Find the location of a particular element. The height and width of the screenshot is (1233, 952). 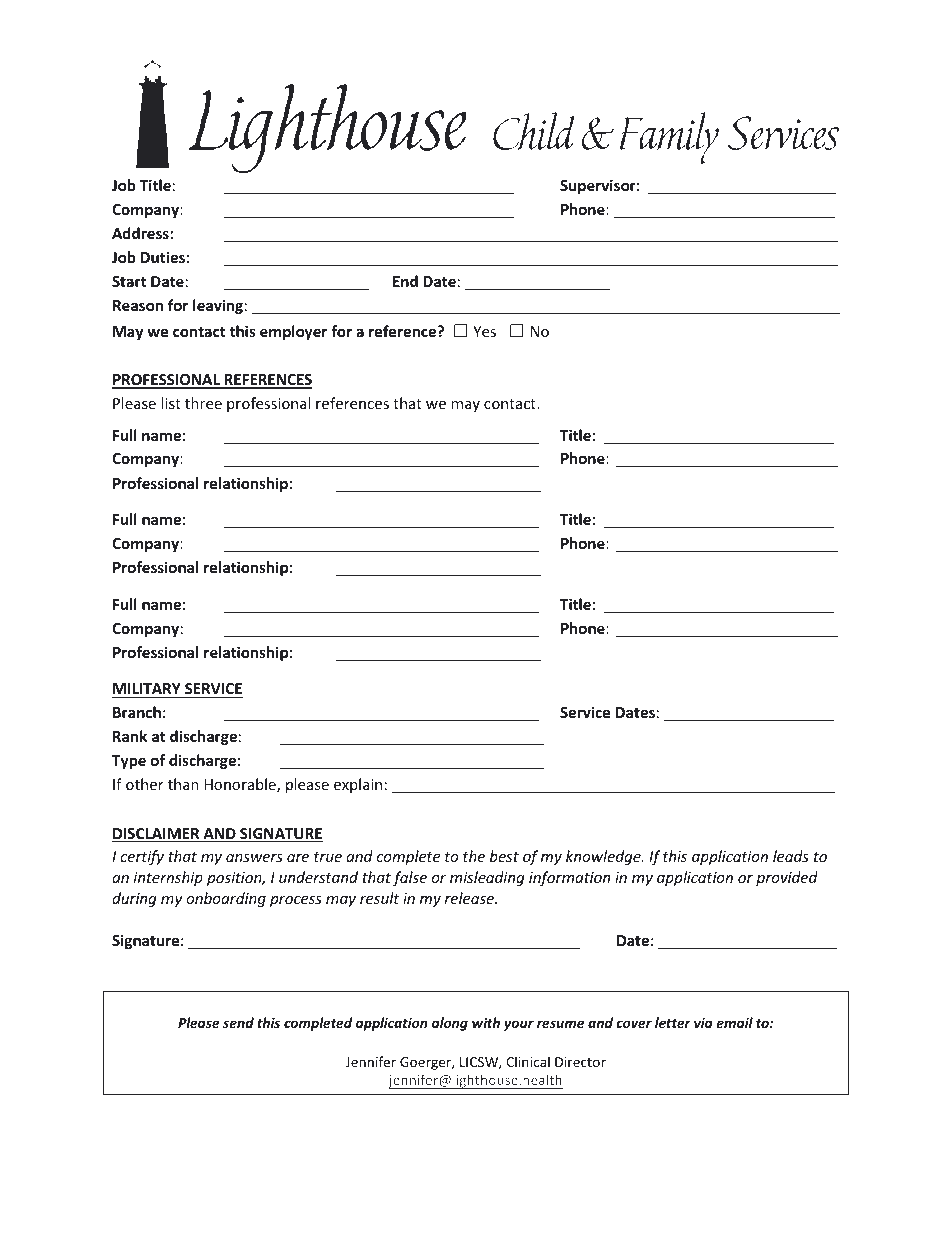

Yes is located at coordinates (484, 331).
